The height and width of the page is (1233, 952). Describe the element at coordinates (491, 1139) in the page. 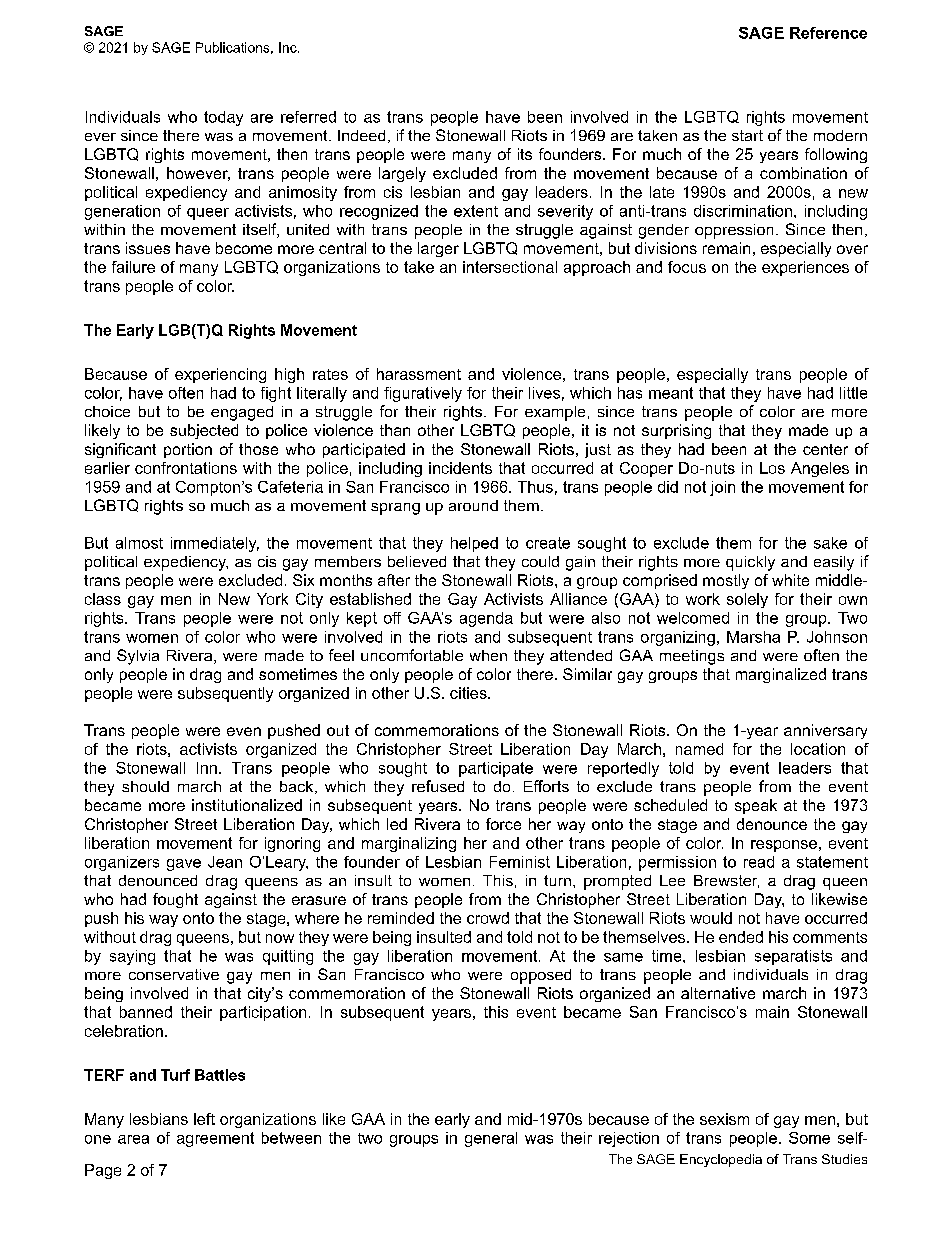

I see `general` at that location.
